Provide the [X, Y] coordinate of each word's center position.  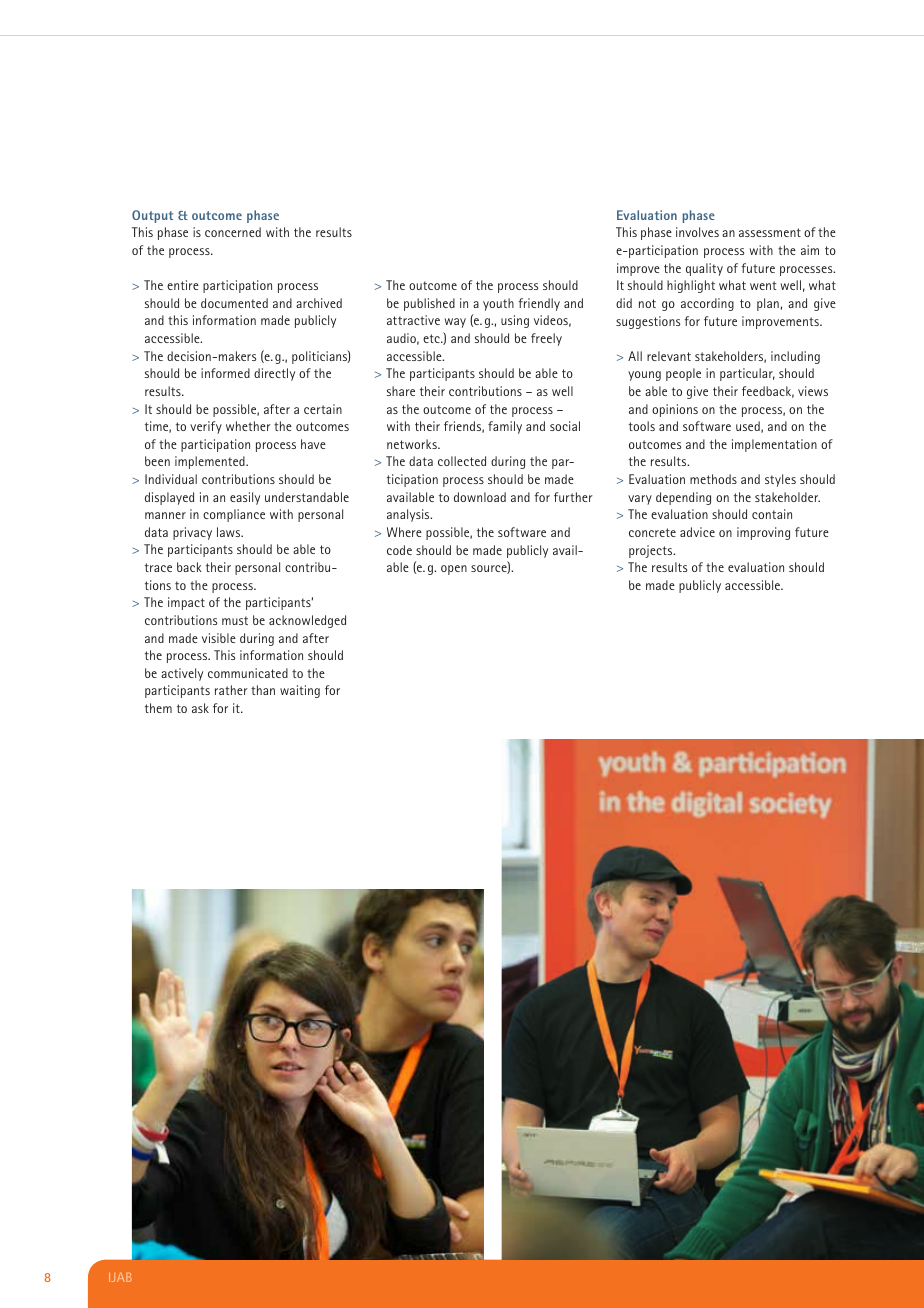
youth [498, 304]
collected [462, 461]
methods [713, 479]
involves [697, 232]
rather [231, 690]
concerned [233, 232]
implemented [211, 462]
